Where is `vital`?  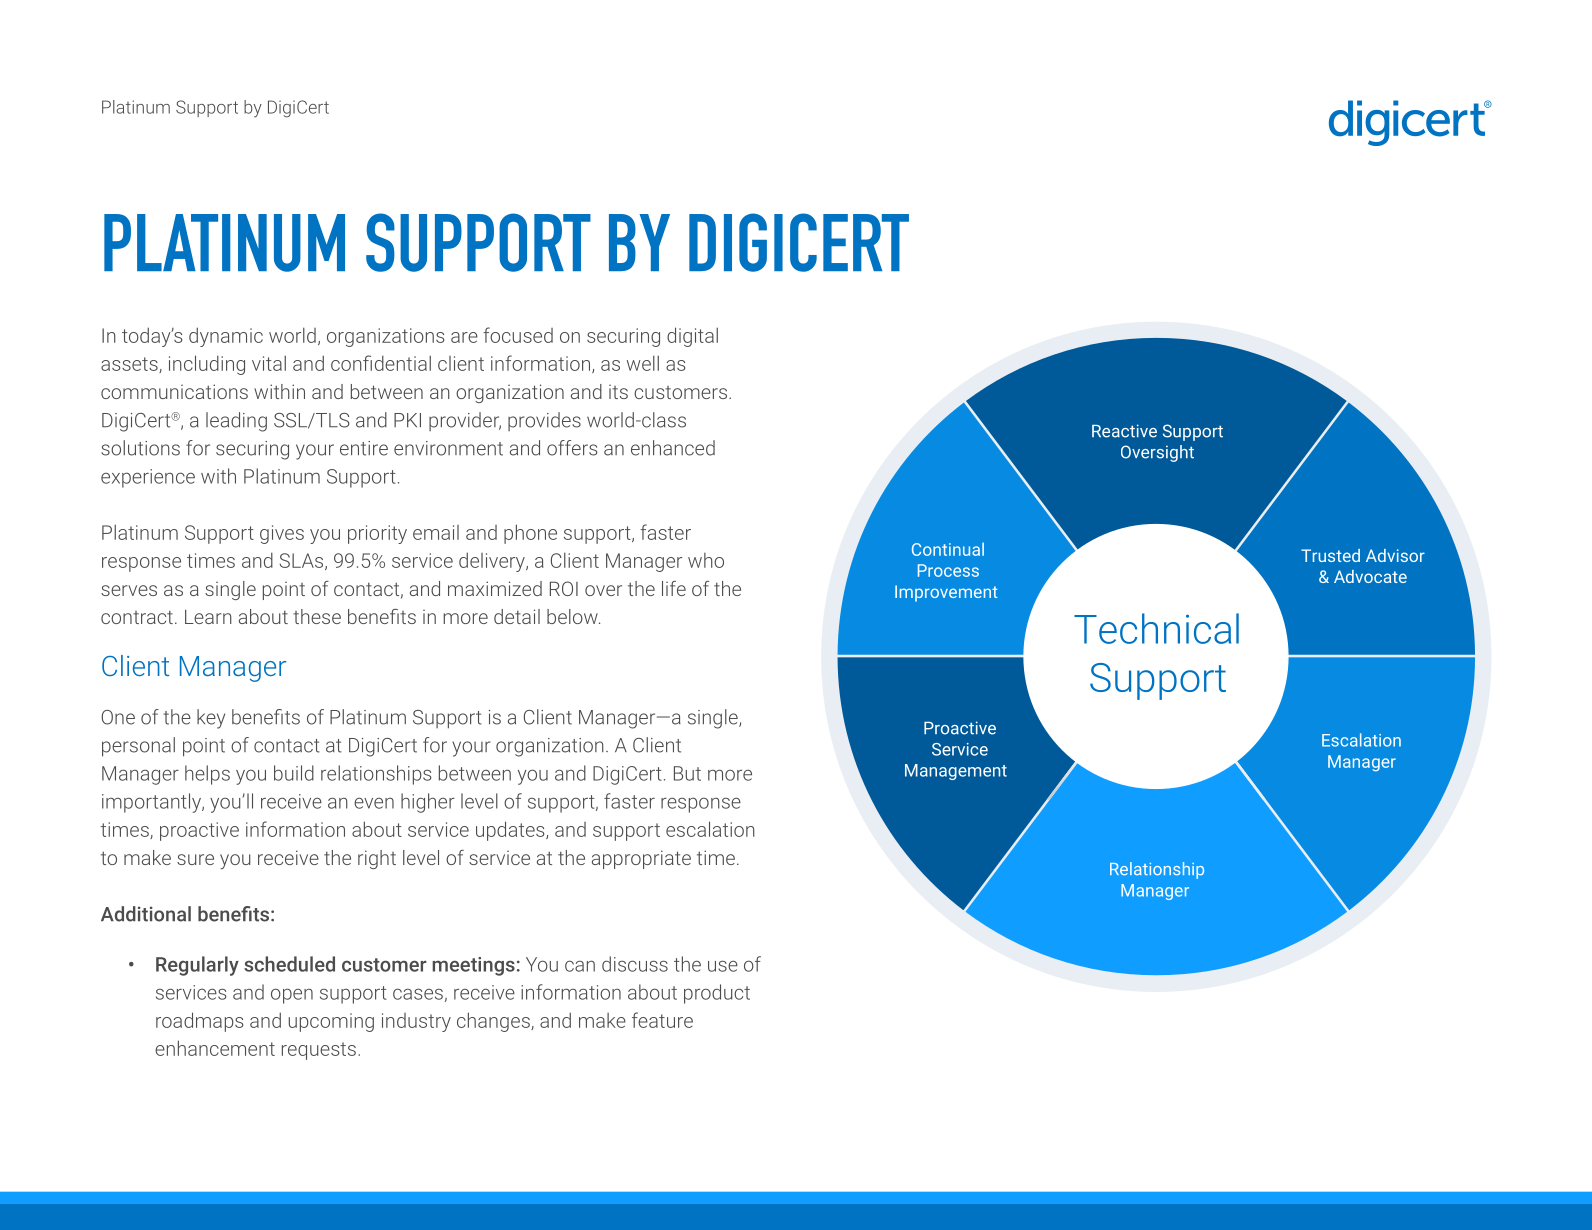
vital is located at coordinates (269, 363).
